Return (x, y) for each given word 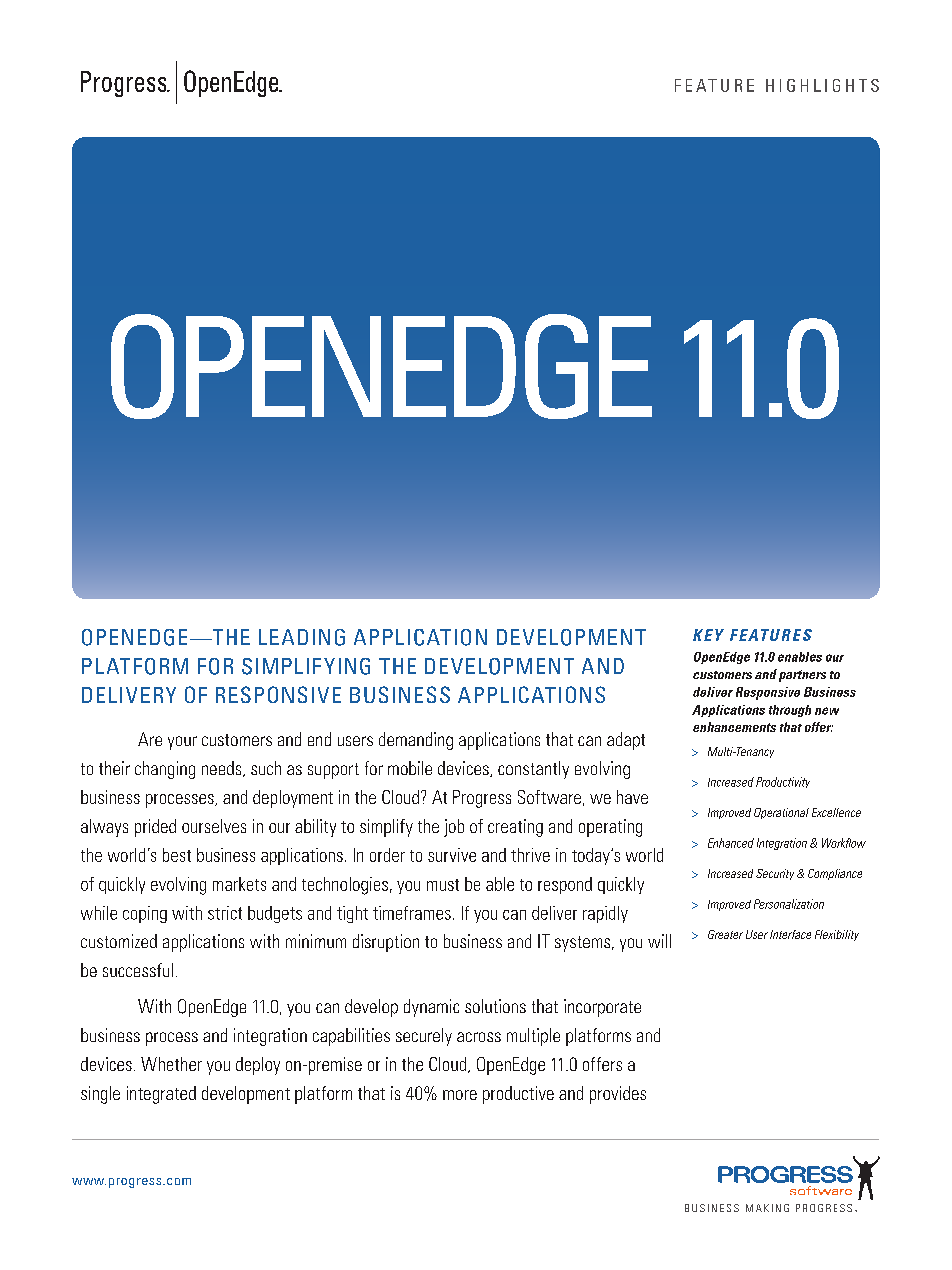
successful (138, 970)
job (454, 828)
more (460, 1095)
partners (802, 676)
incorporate (602, 1008)
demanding (416, 741)
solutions (495, 1006)
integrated (161, 1095)
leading (302, 637)
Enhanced (731, 843)
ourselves (214, 826)
